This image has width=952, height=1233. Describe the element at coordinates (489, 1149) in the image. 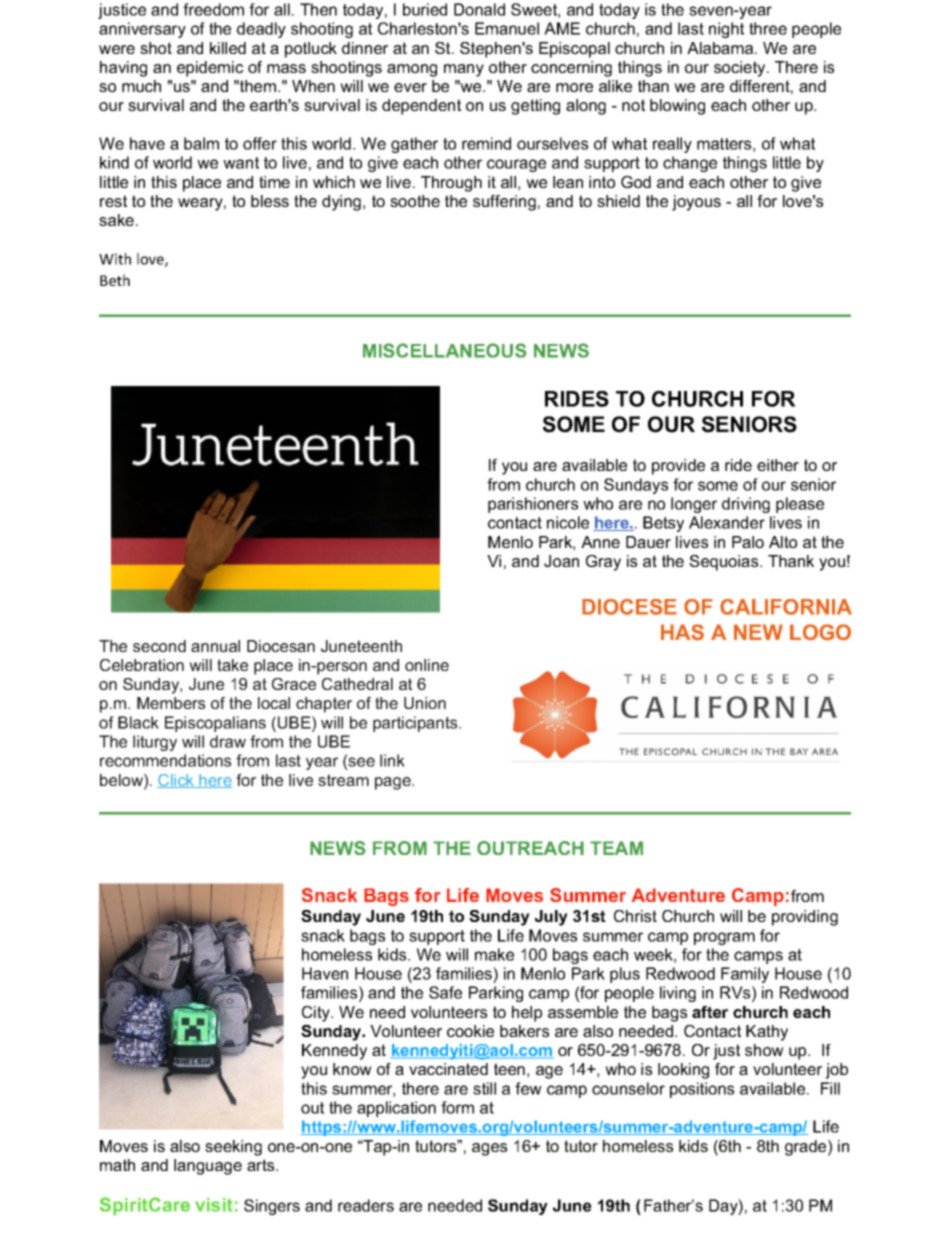

I see `ages` at that location.
